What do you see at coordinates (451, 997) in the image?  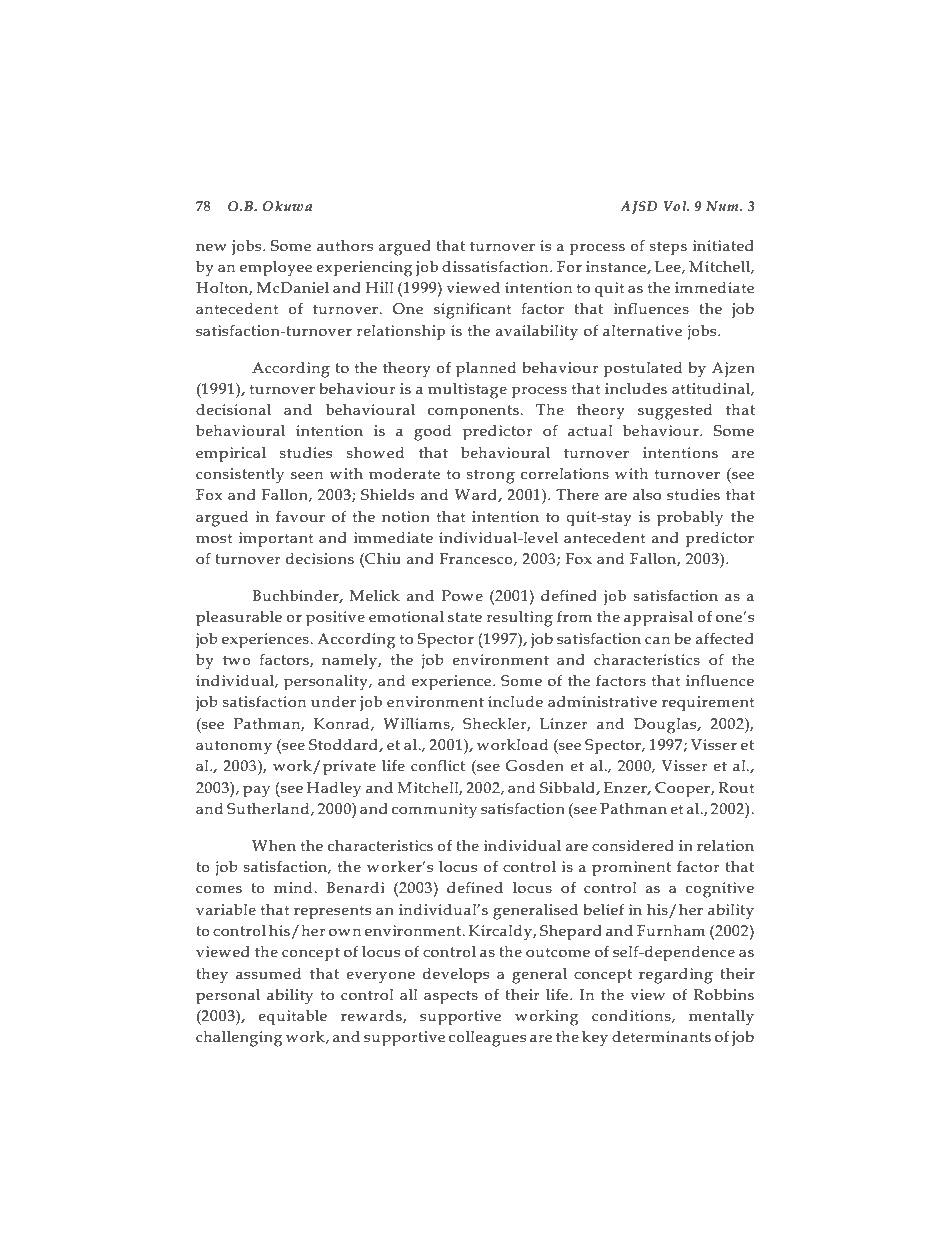 I see `aspects` at bounding box center [451, 997].
